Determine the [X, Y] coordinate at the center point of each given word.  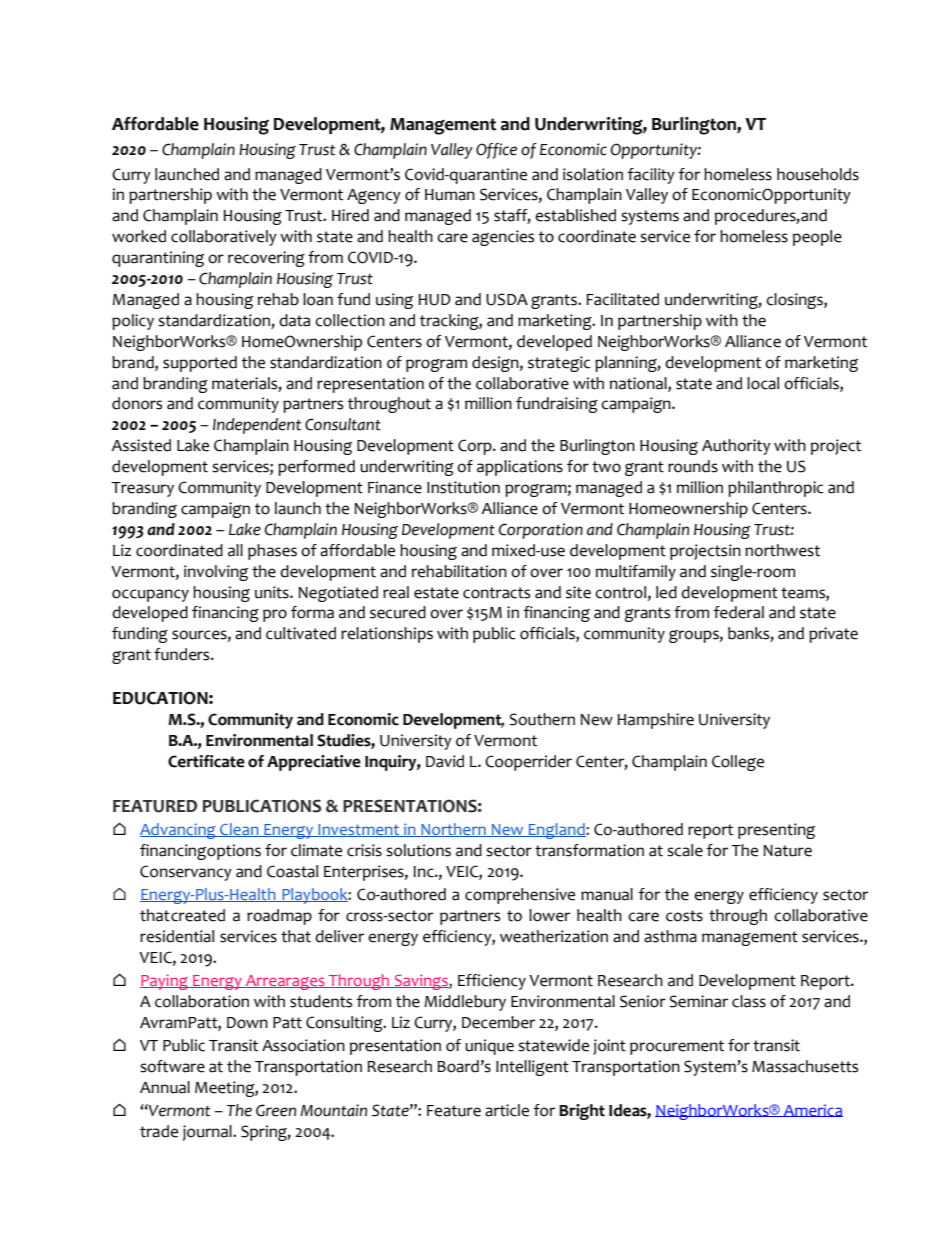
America [812, 1110]
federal [738, 612]
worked [139, 236]
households [818, 174]
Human [450, 195]
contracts [496, 593]
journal [208, 1133]
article [507, 1110]
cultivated [301, 633]
